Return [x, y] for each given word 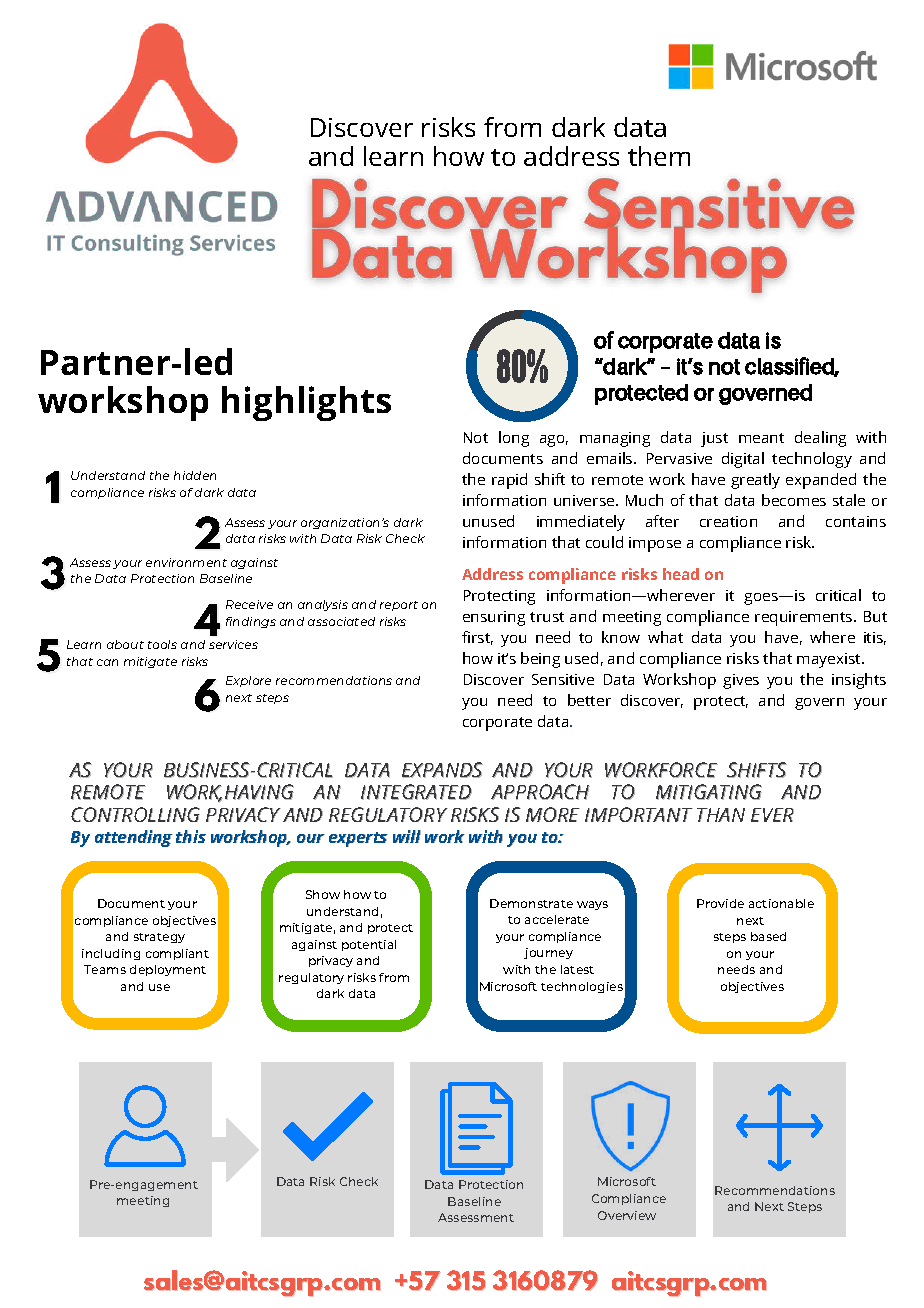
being [540, 660]
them [659, 156]
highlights [306, 403]
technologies [582, 987]
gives [741, 681]
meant [761, 438]
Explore [248, 681]
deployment [168, 970]
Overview [627, 1215]
